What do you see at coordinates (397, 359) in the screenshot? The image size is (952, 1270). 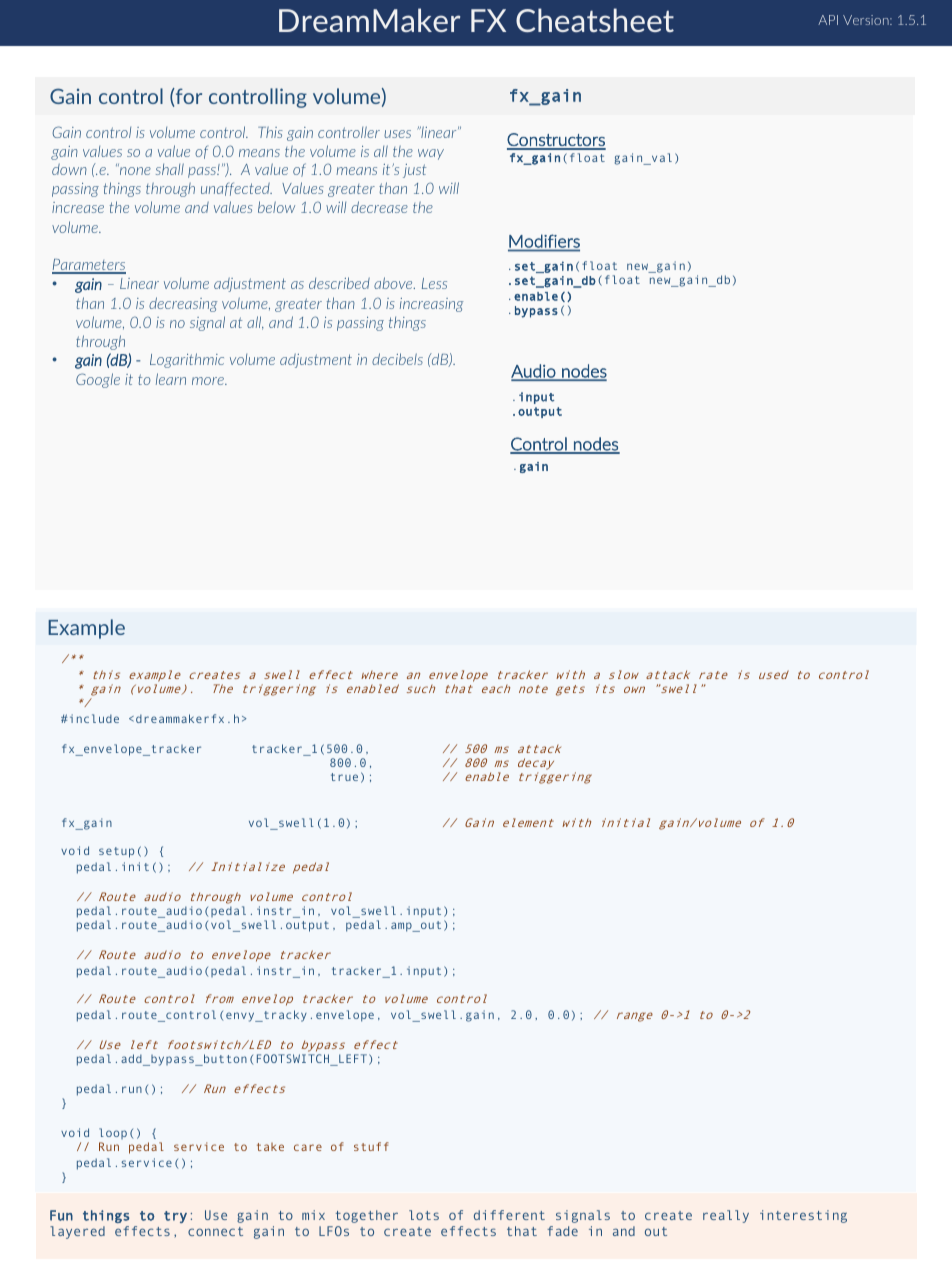 I see `decibels` at bounding box center [397, 359].
